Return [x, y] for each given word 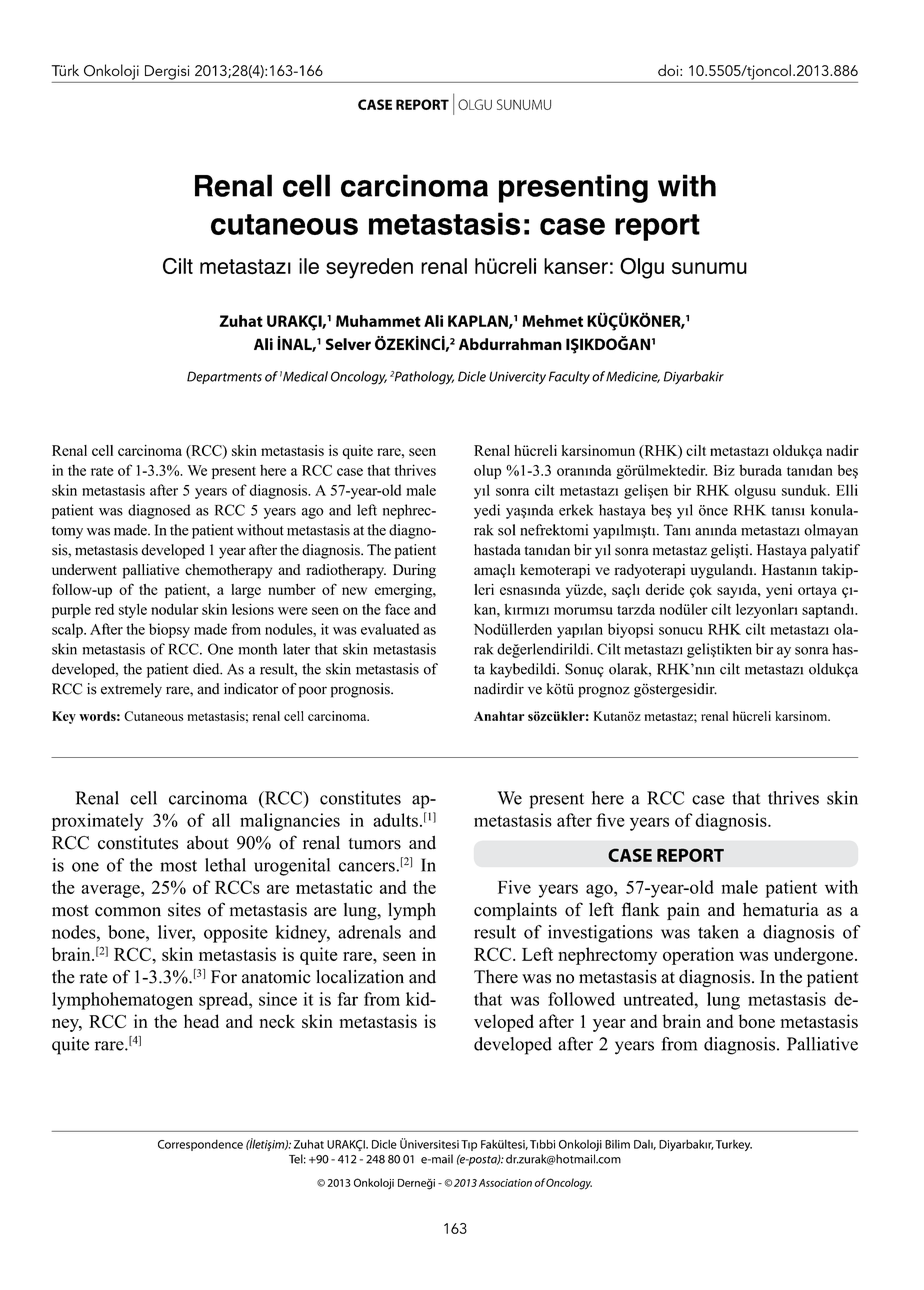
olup [487, 472]
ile [309, 266]
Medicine [633, 377]
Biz [724, 470]
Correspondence [200, 1145]
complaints [515, 911]
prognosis [361, 690]
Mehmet [552, 321]
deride [664, 589]
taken [718, 932]
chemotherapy [228, 571]
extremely [131, 690]
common [128, 912]
